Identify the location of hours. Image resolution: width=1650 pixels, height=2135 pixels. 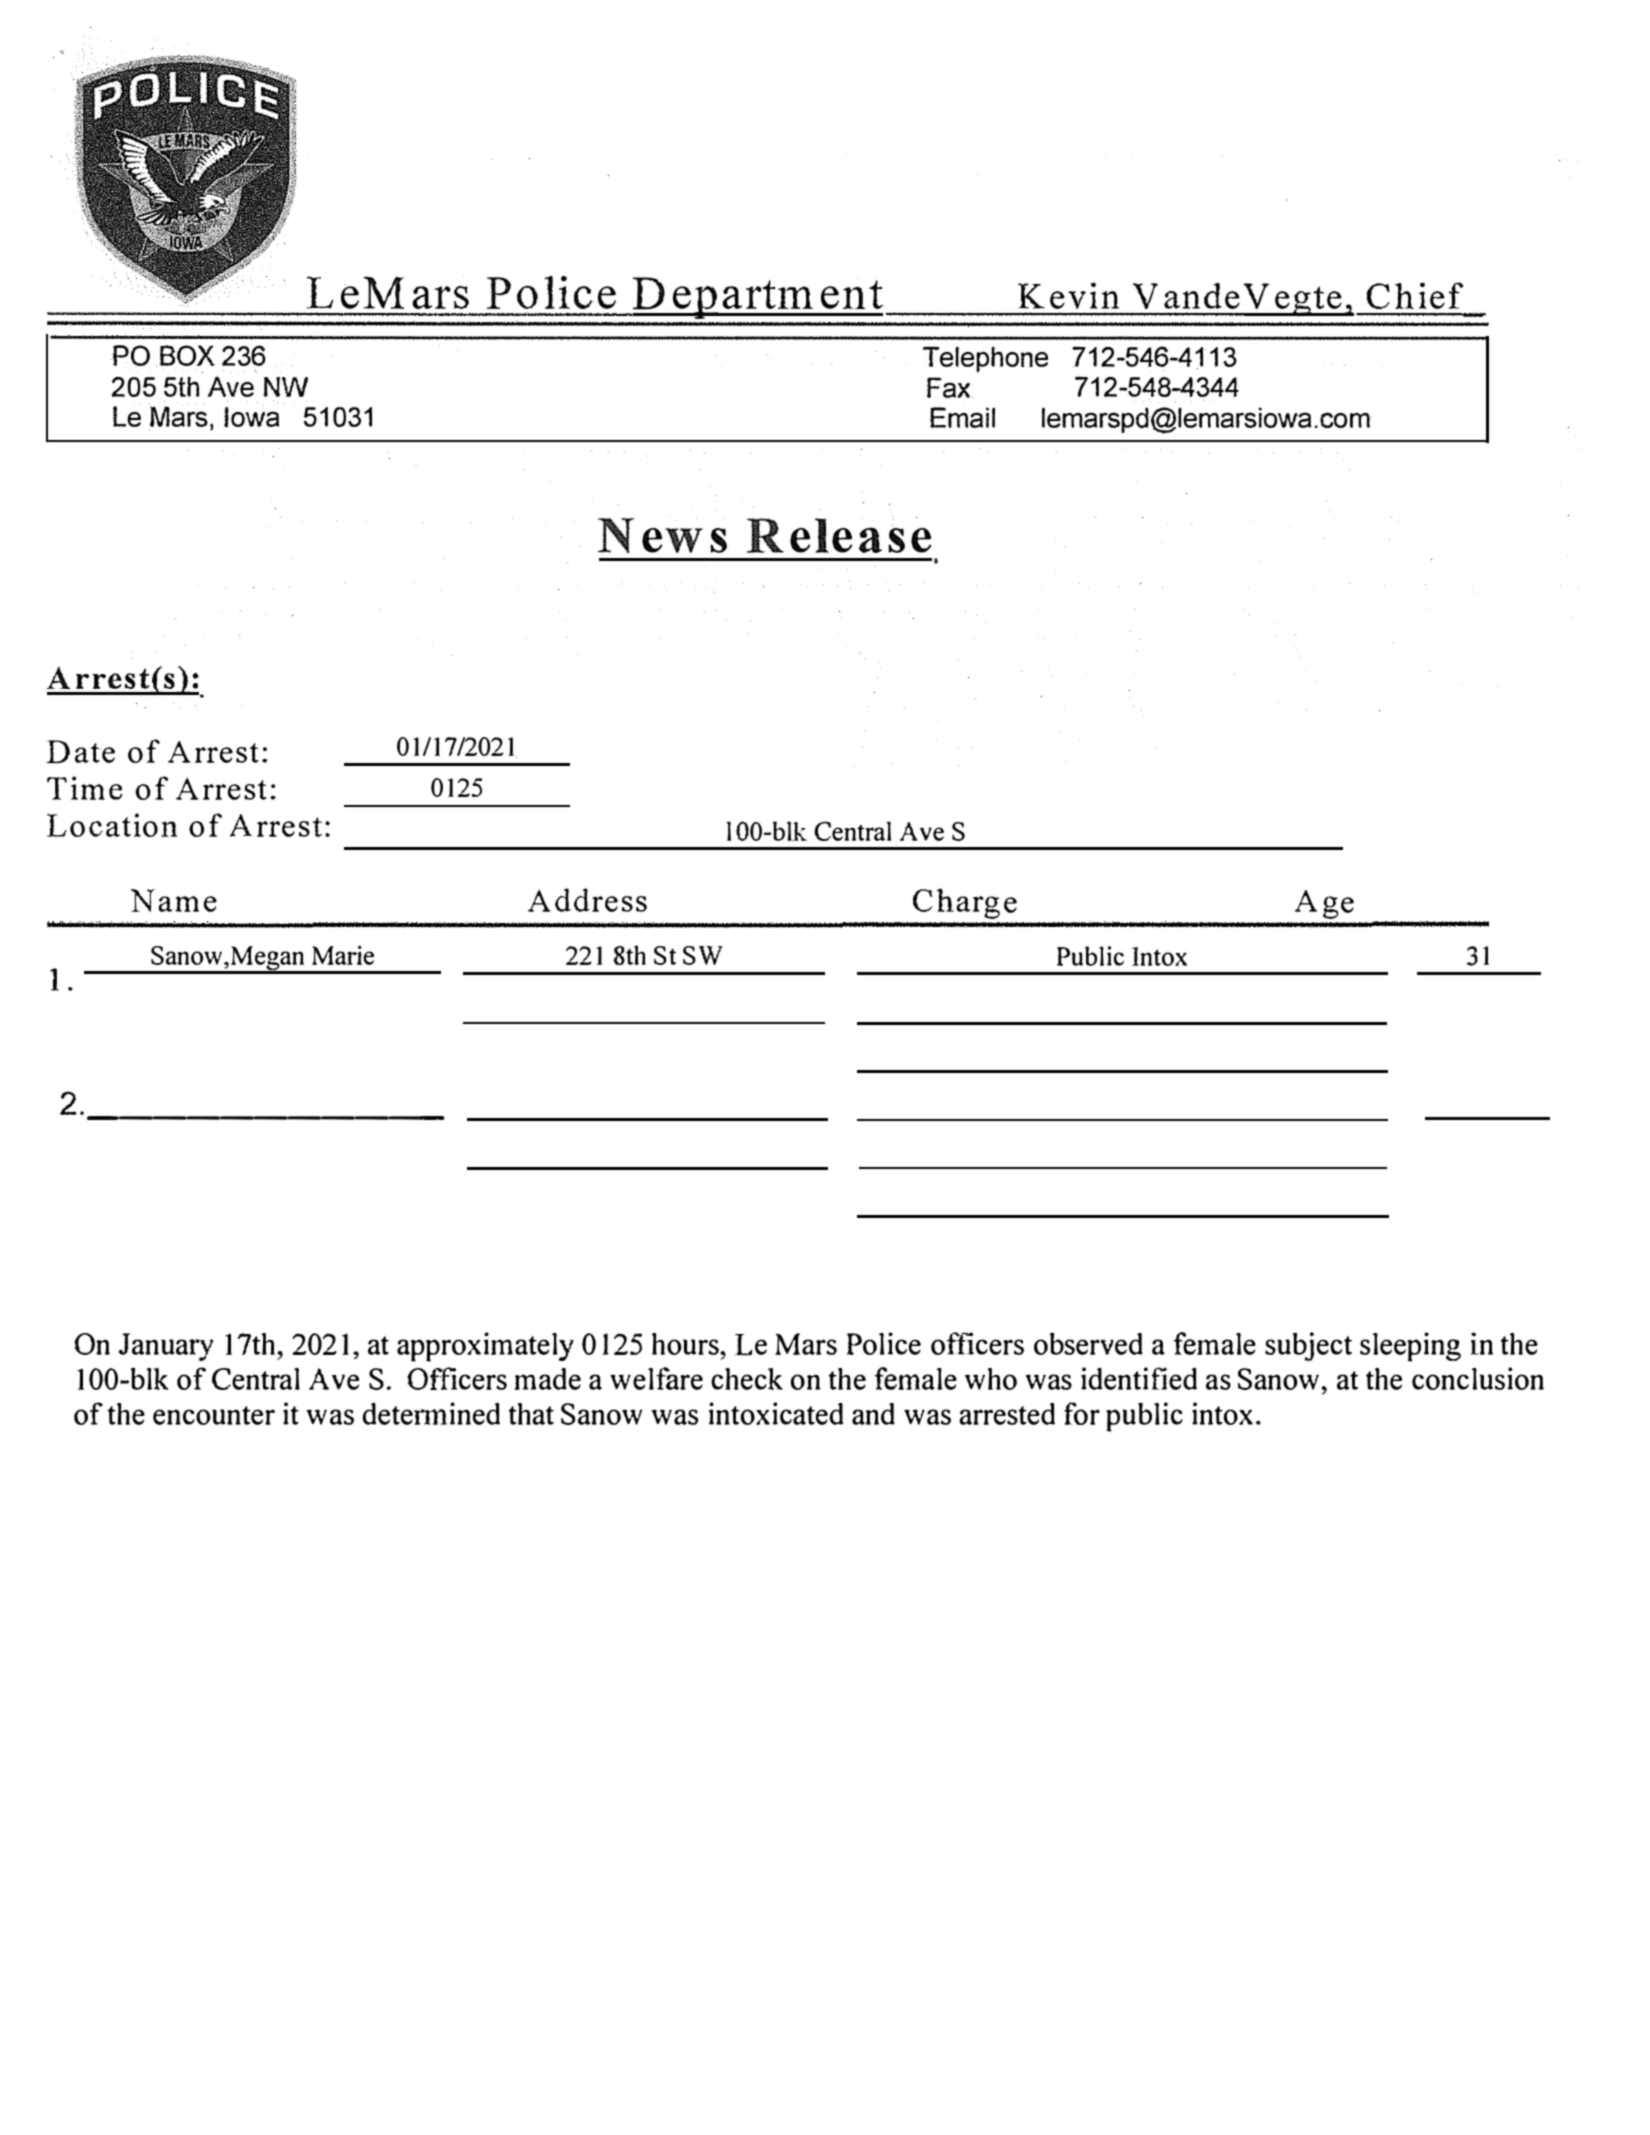
(686, 1344).
